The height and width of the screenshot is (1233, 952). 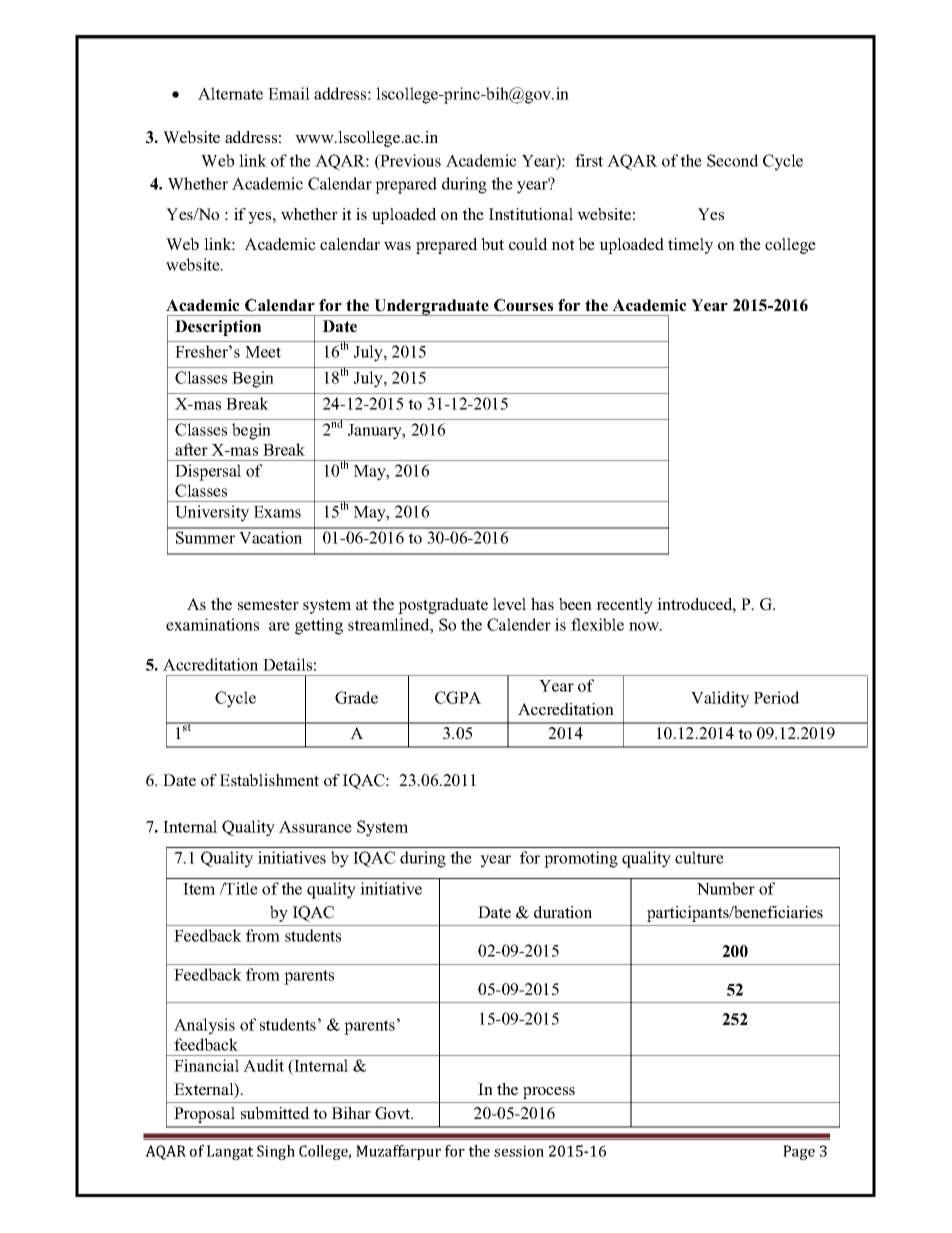 What do you see at coordinates (733, 160) in the screenshot?
I see `Second` at bounding box center [733, 160].
